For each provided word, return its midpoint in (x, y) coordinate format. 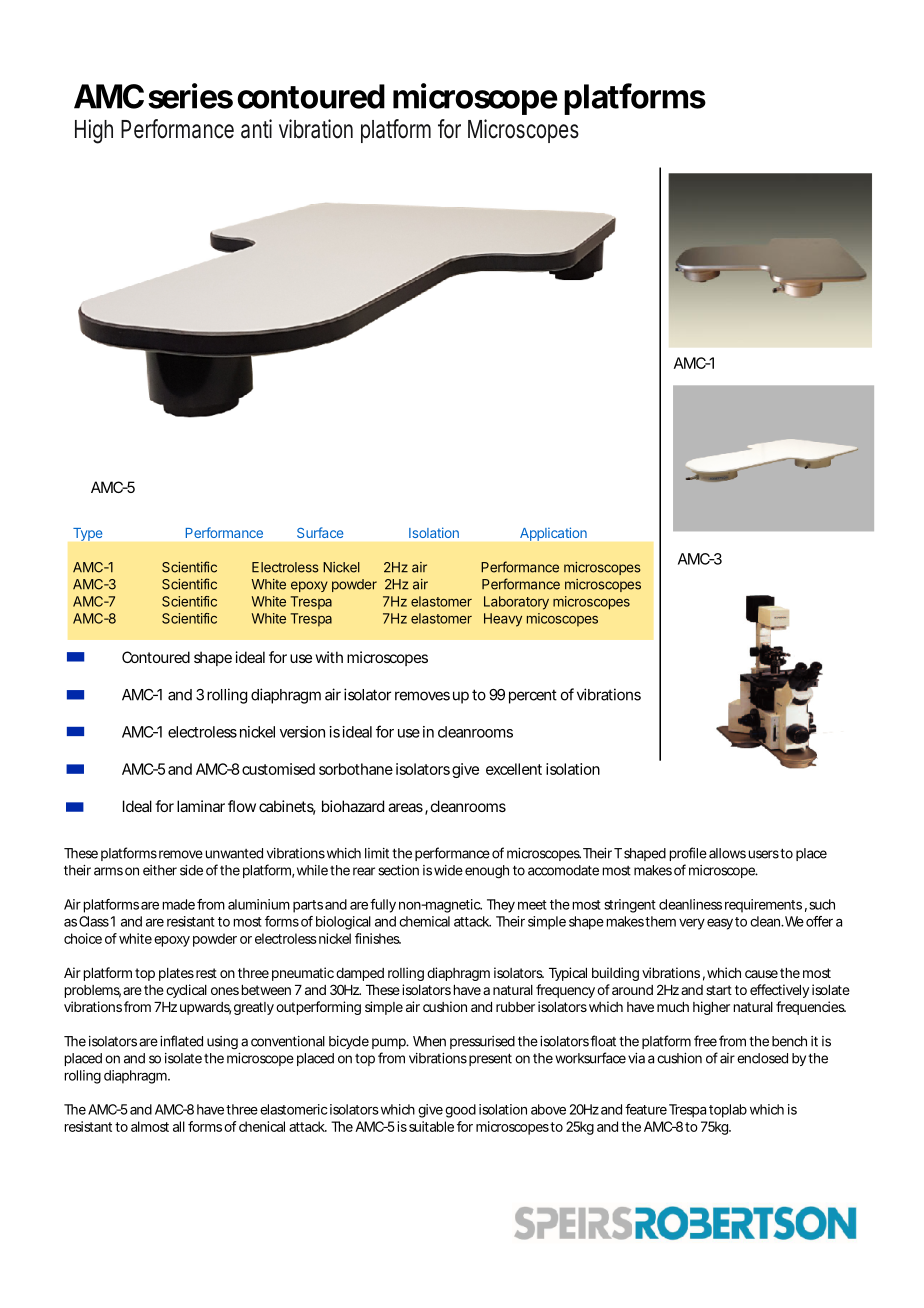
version (302, 732)
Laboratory (516, 603)
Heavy (503, 620)
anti (256, 129)
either (160, 870)
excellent (514, 769)
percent (533, 696)
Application (553, 534)
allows (727, 853)
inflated (181, 1041)
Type (87, 534)
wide (448, 870)
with (329, 657)
